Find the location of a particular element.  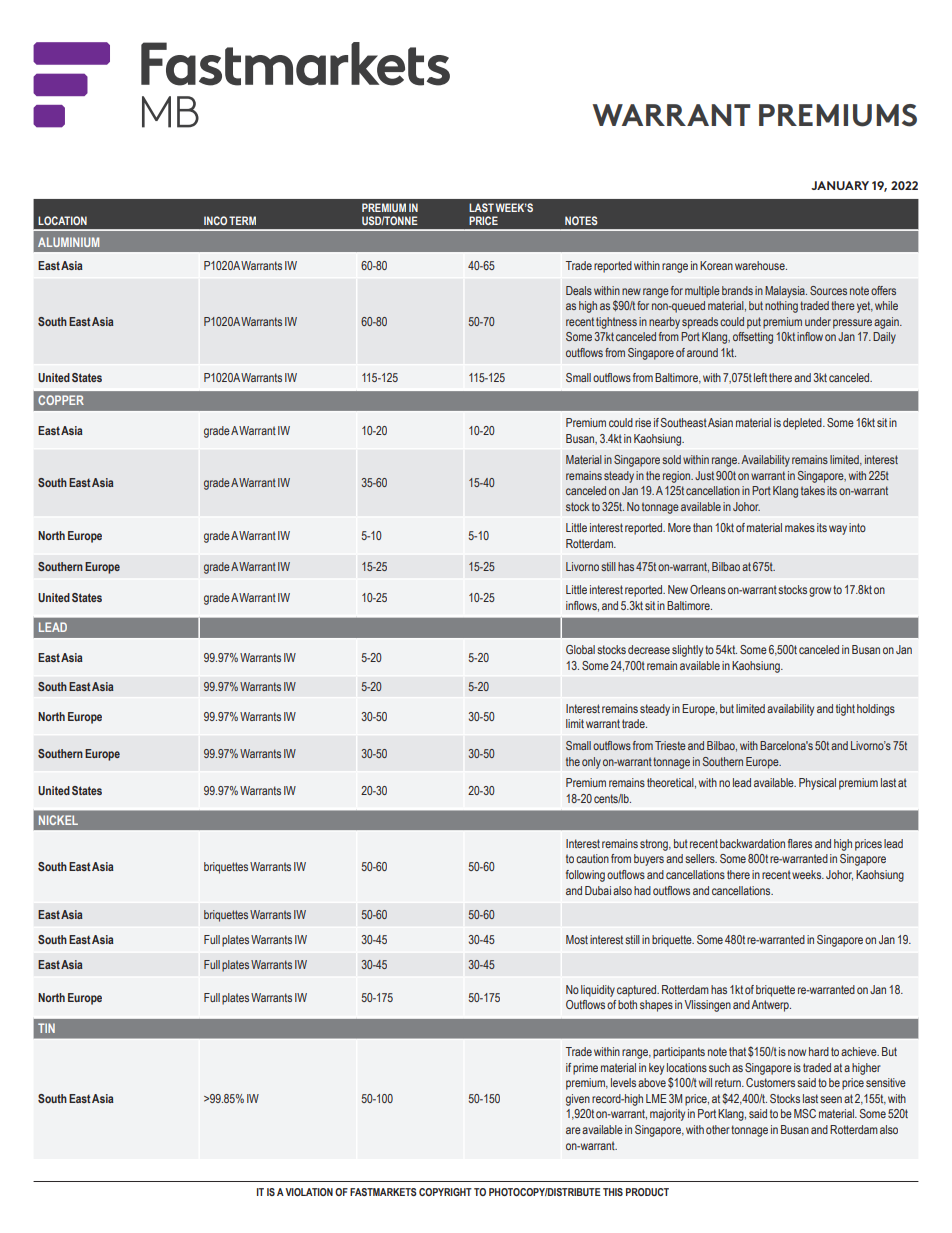

COPYRIGHT is located at coordinates (445, 1192).
